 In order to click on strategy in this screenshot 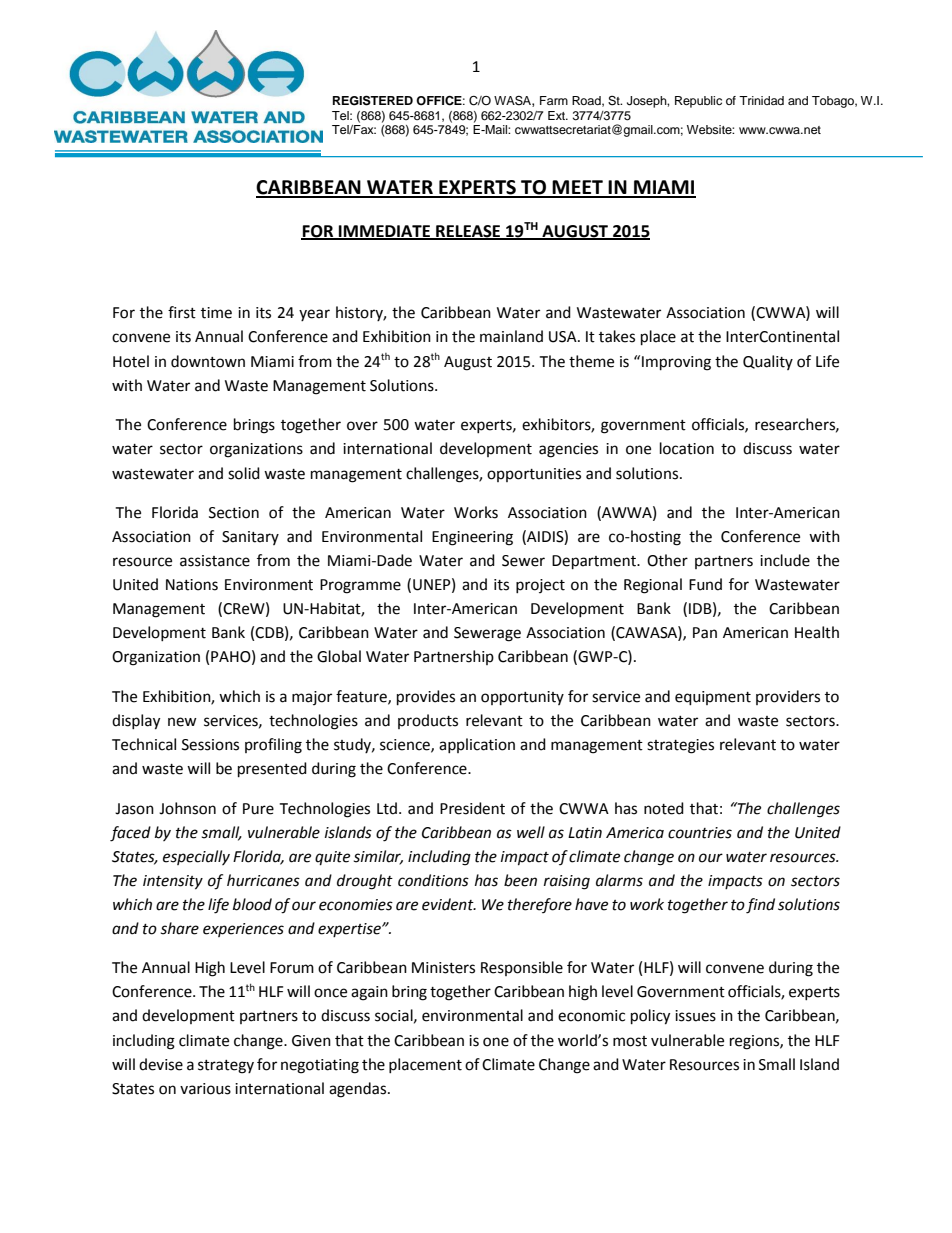, I will do `click(226, 1067)`.
